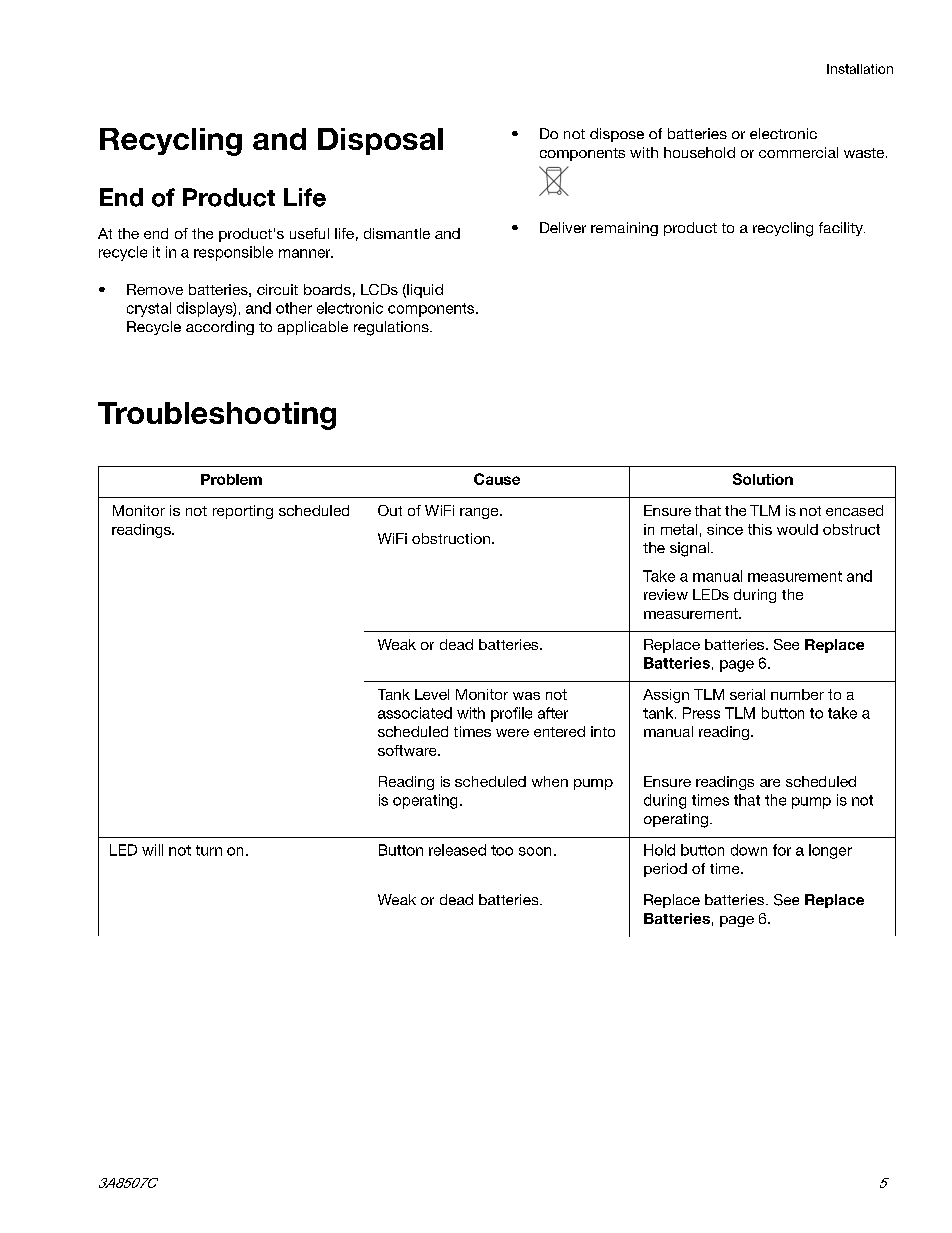  Describe the element at coordinates (217, 416) in the page. I see `Troubleshooting` at that location.
